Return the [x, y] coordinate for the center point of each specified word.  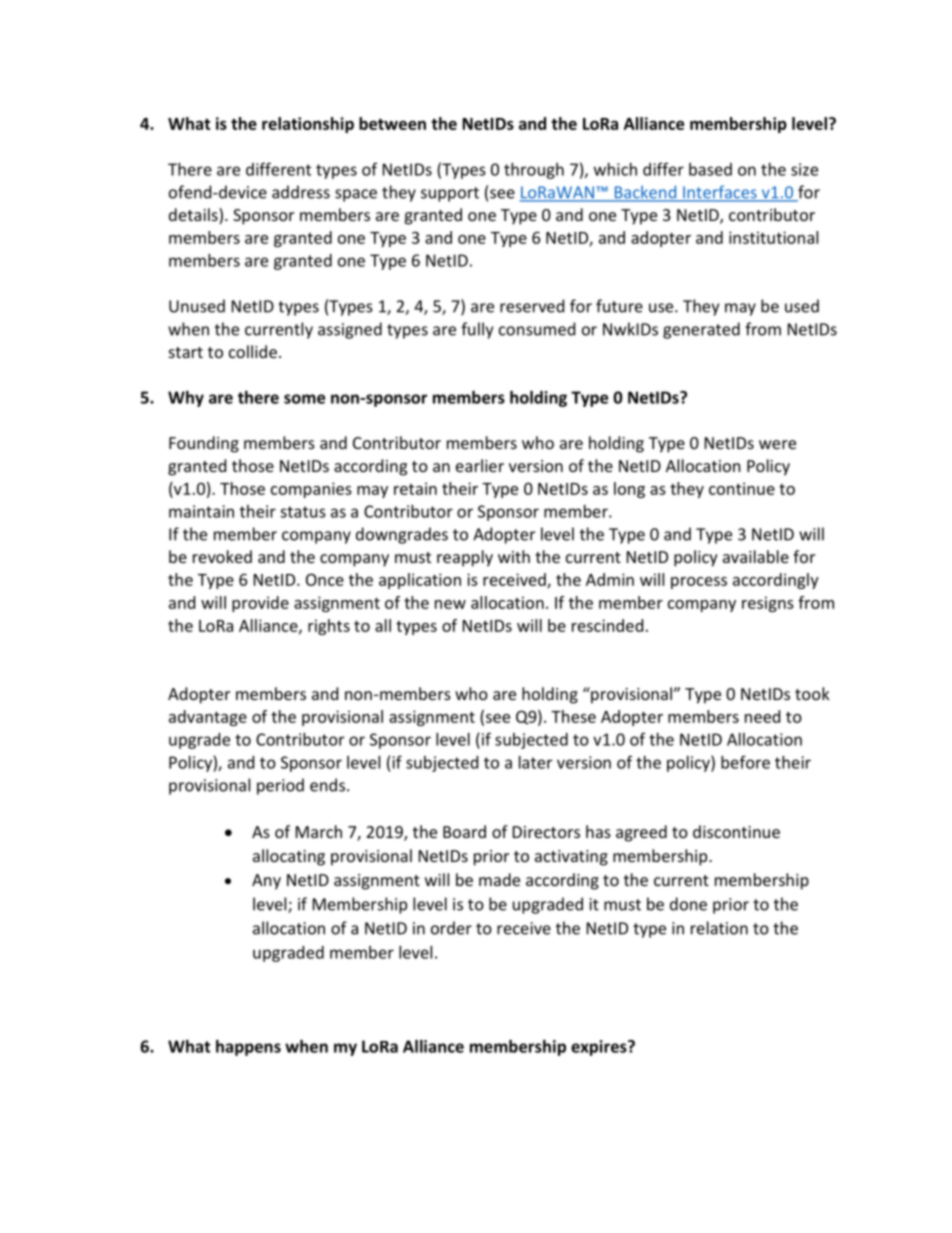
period [280, 786]
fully [477, 330]
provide [260, 604]
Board [464, 831]
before [745, 762]
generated [701, 330]
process [699, 583]
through [534, 171]
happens [248, 1048]
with [514, 556]
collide [253, 351]
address [301, 192]
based [710, 169]
